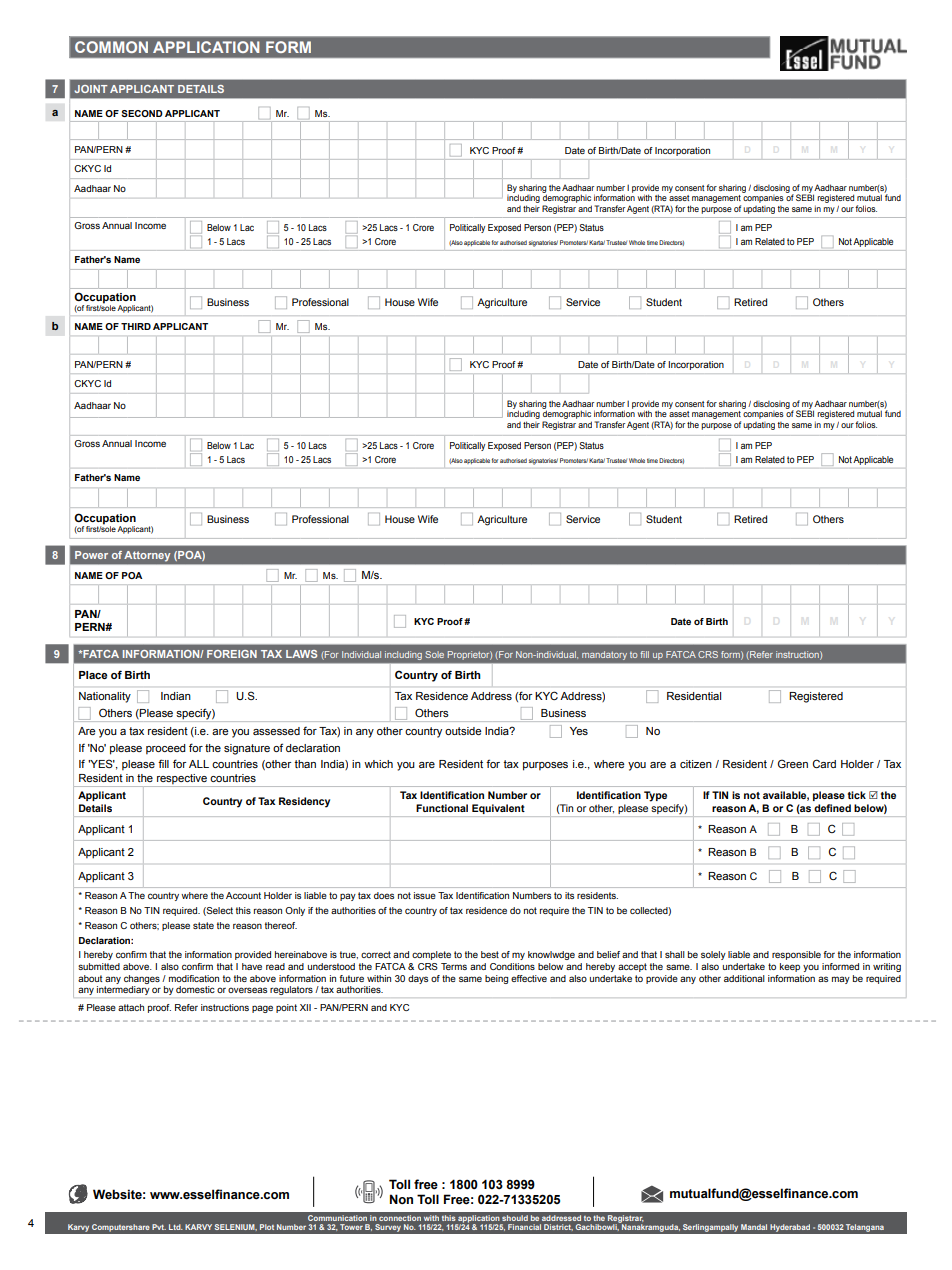 Image resolution: width=952 pixels, height=1270 pixels. What do you see at coordinates (793, 763) in the document?
I see `Green` at bounding box center [793, 763].
